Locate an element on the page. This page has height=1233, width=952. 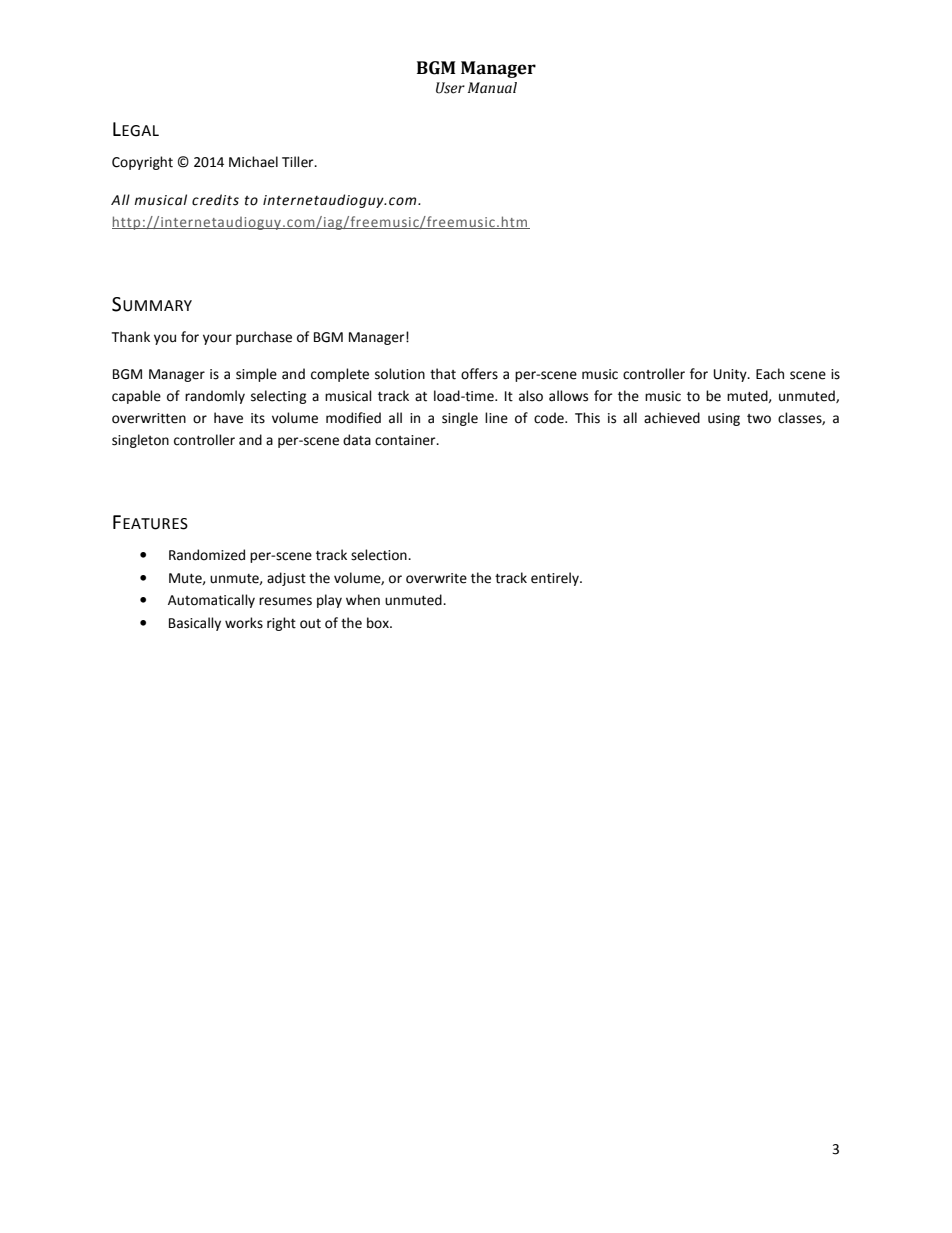
Unity is located at coordinates (731, 375).
